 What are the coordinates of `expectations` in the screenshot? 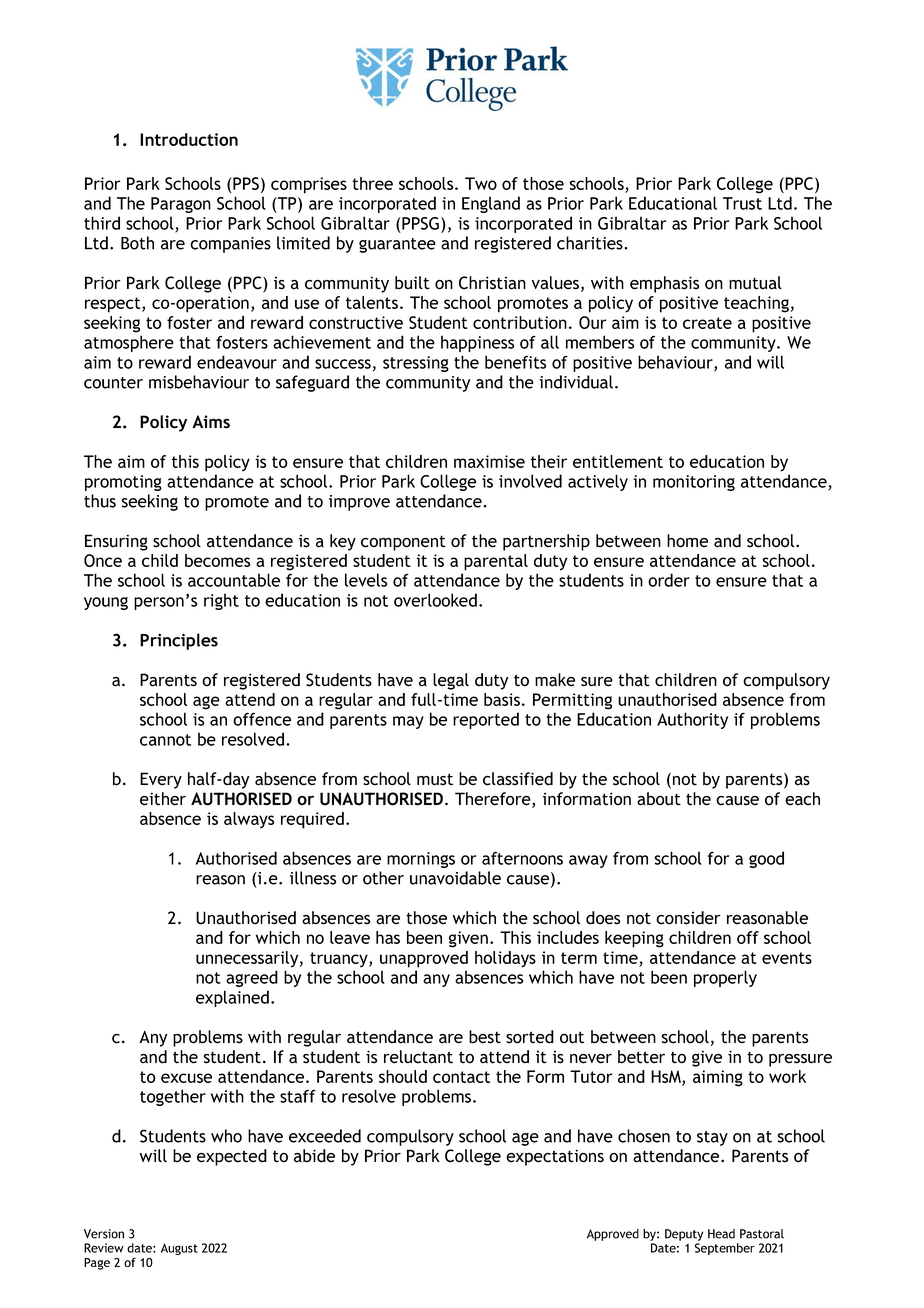 It's located at (555, 1157).
